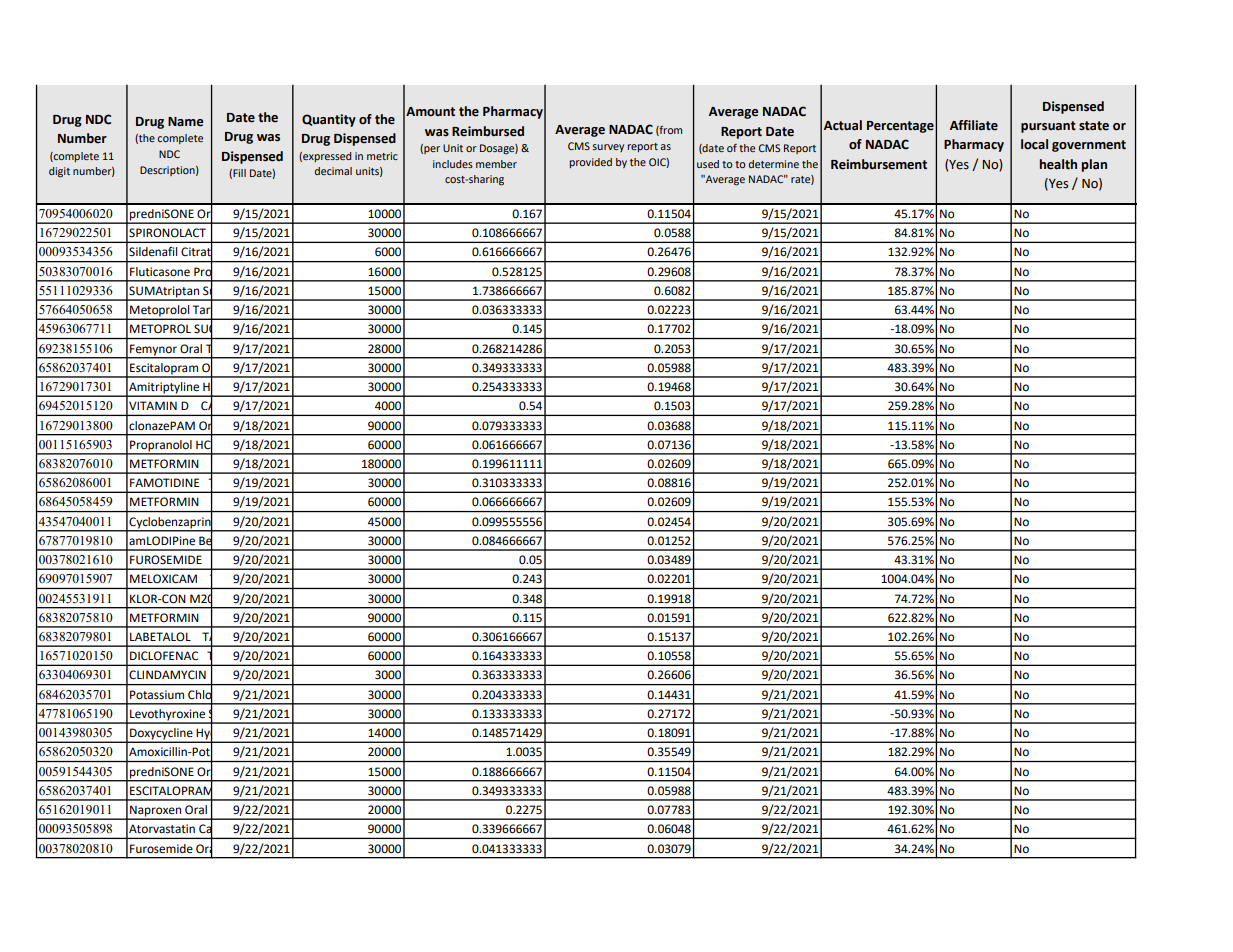 The image size is (1233, 952). What do you see at coordinates (160, 637) in the screenshot?
I see `LABETALOL` at bounding box center [160, 637].
